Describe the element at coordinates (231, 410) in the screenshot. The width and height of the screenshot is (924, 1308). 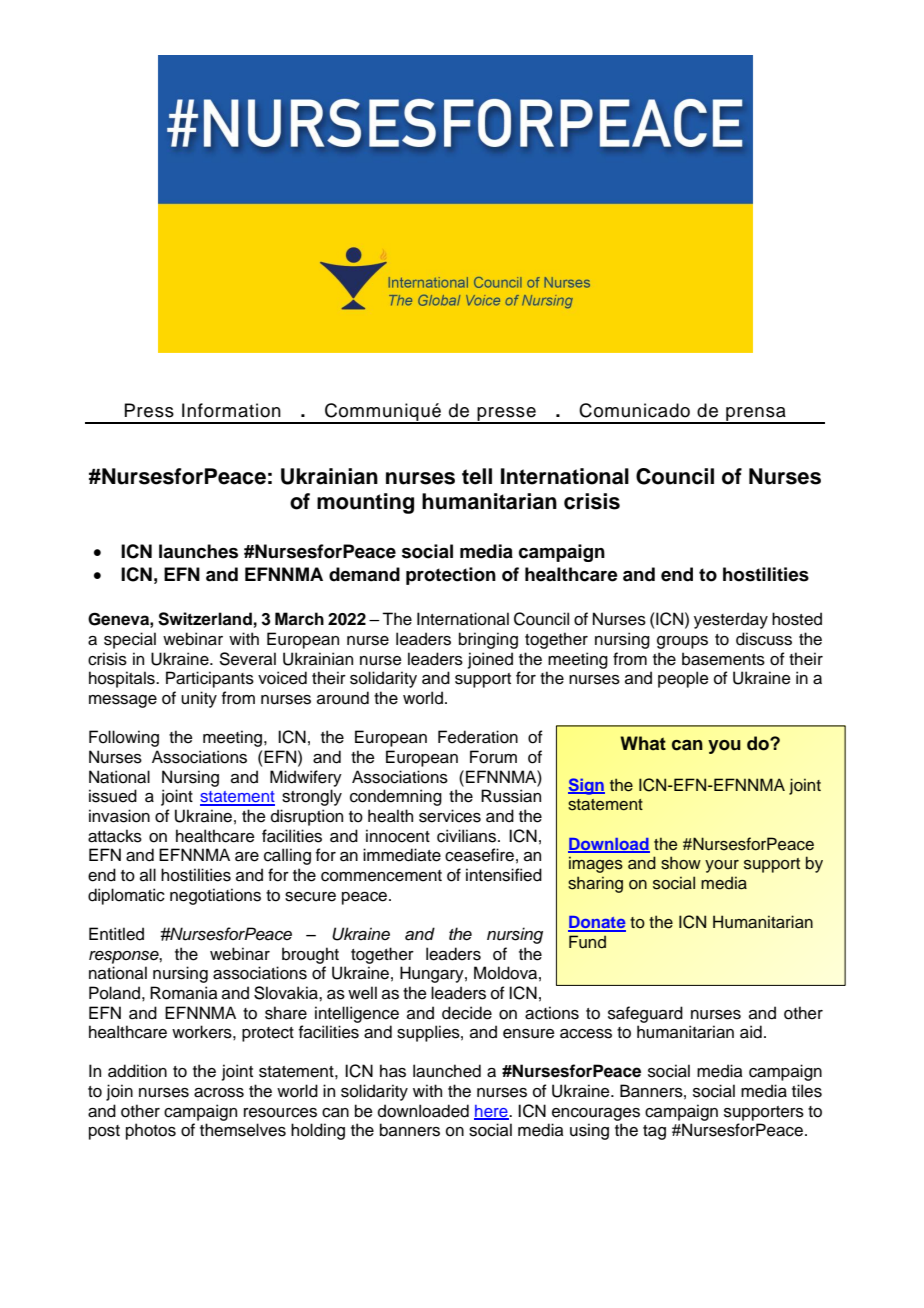
I see `Information` at that location.
